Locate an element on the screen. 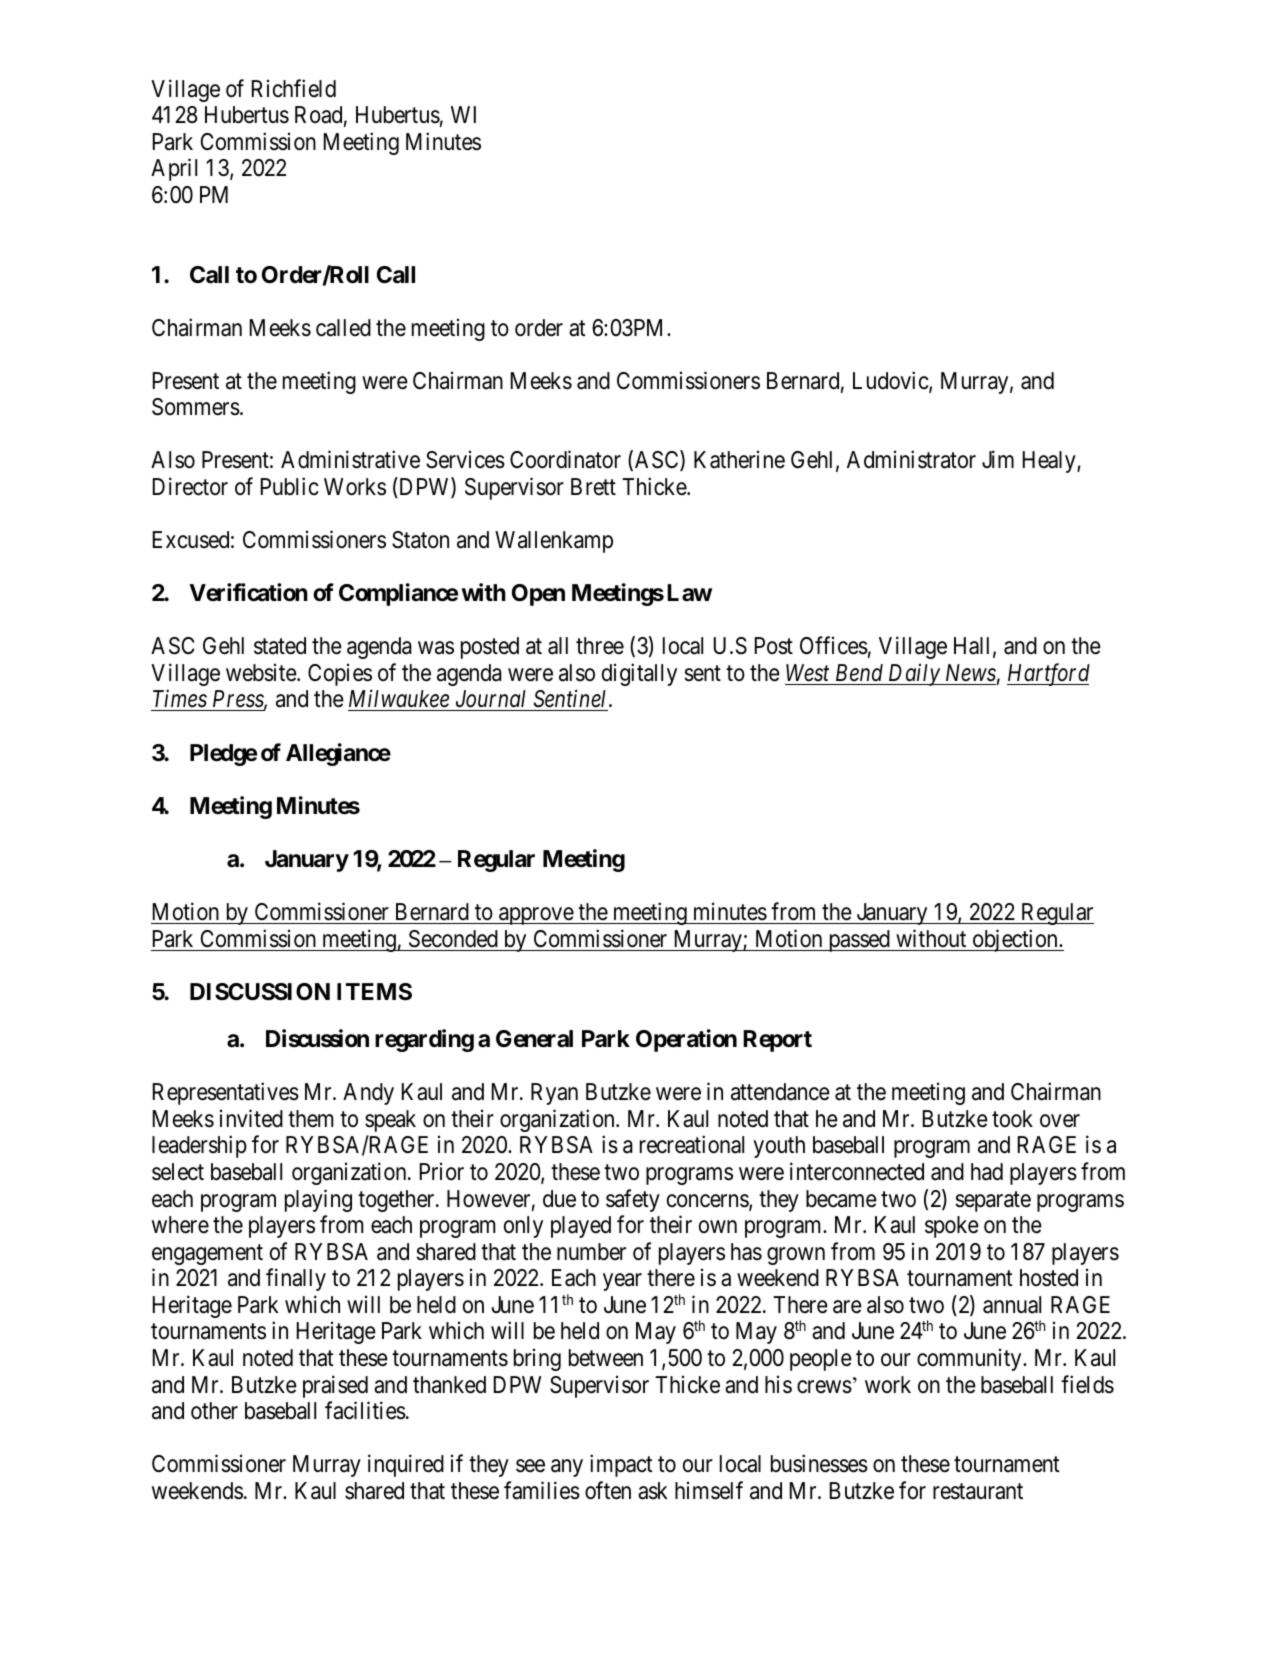 The image size is (1285, 1663). other is located at coordinates (214, 1411).
